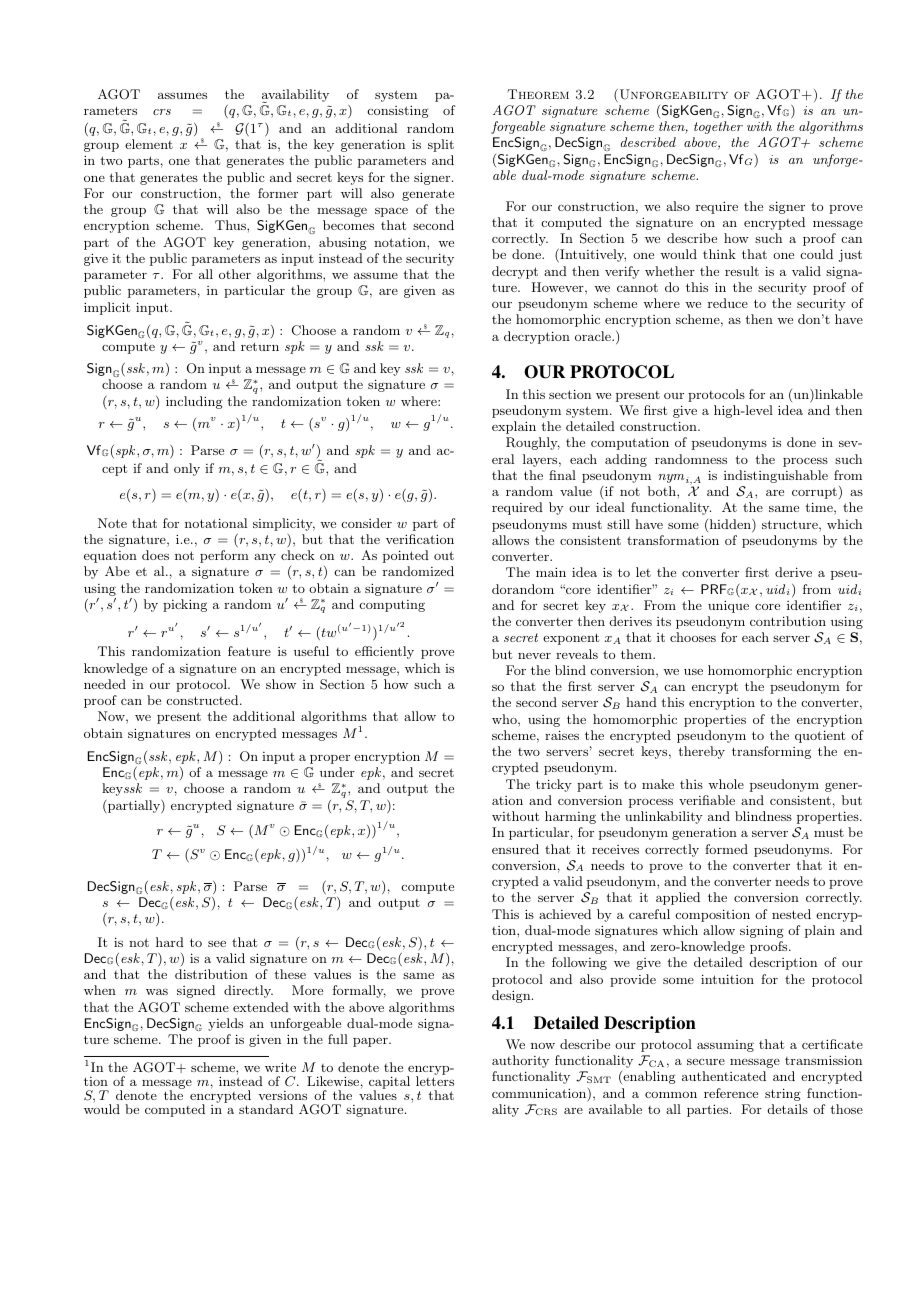 This document has width=924, height=1308. What do you see at coordinates (149, 144) in the document?
I see `element` at bounding box center [149, 144].
